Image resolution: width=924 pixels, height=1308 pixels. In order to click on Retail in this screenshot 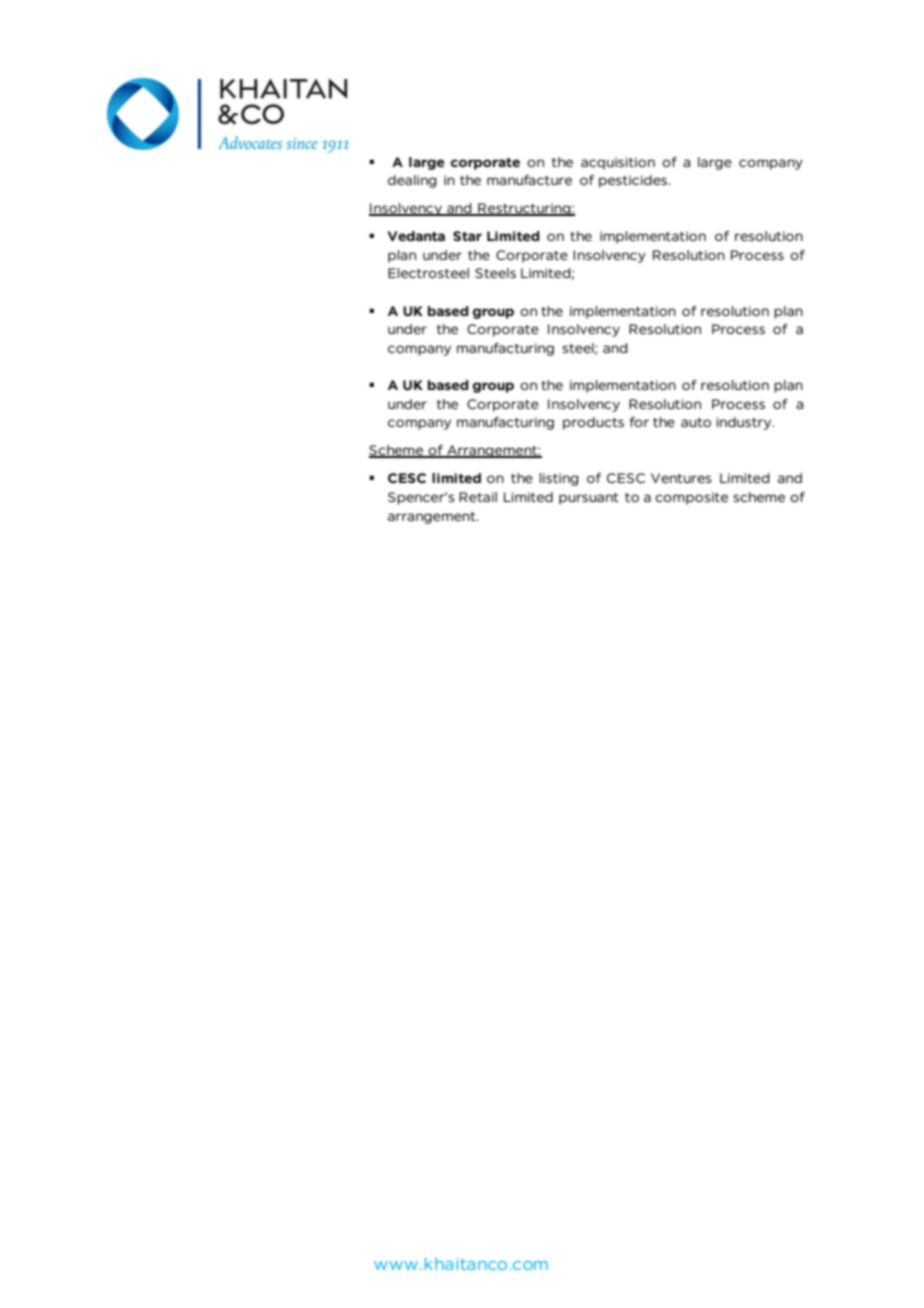, I will do `click(478, 497)`.
